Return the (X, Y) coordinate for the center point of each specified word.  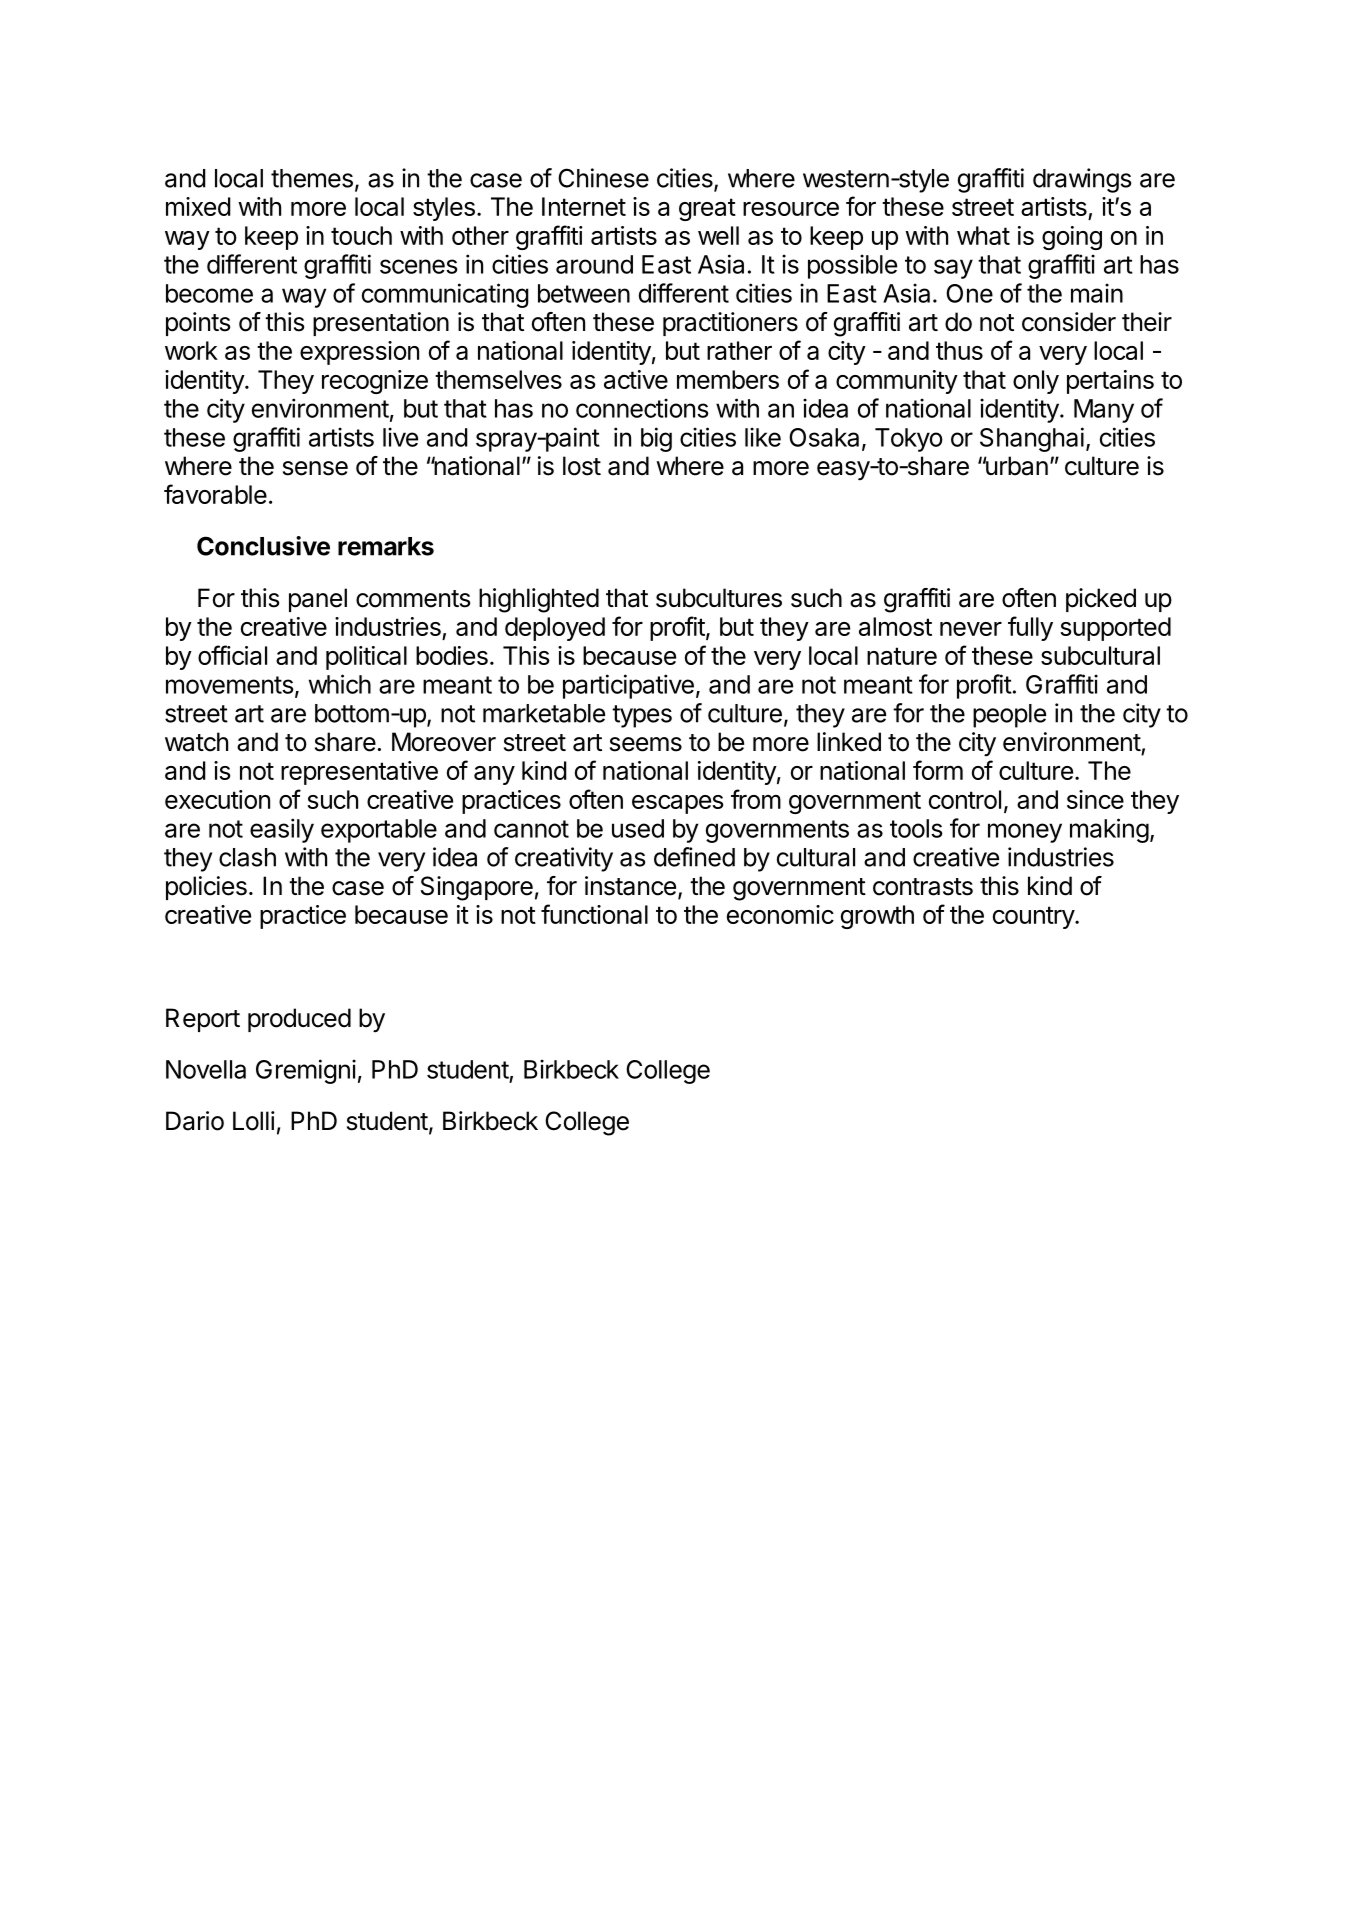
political (366, 658)
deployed (555, 629)
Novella (206, 1069)
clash (247, 857)
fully (1030, 628)
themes (312, 178)
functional (594, 914)
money (1025, 833)
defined (694, 857)
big (656, 439)
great (707, 209)
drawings (1082, 180)
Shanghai (1032, 439)
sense (315, 468)
